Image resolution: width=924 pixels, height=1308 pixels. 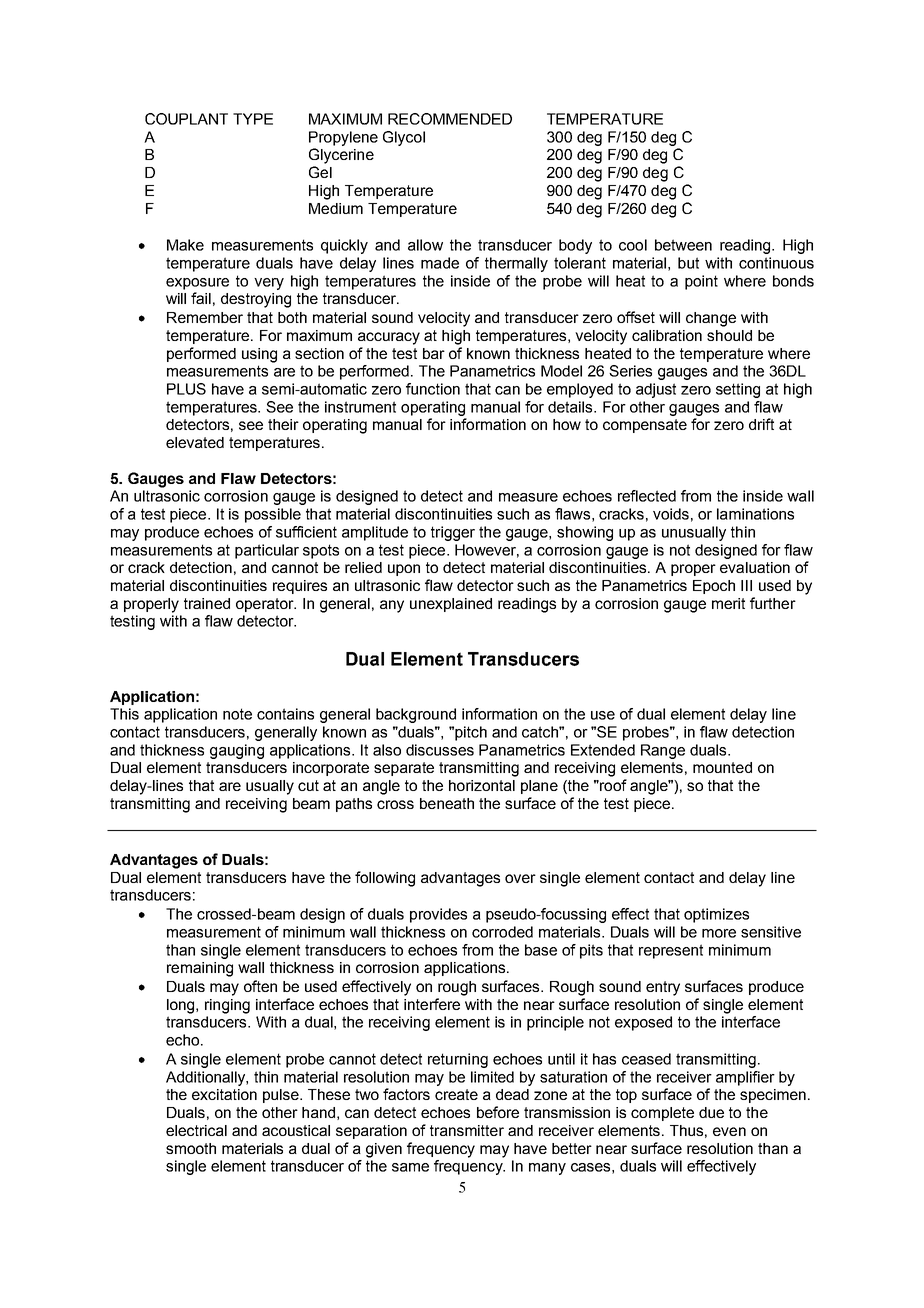 What do you see at coordinates (237, 751) in the screenshot?
I see `gauging` at bounding box center [237, 751].
